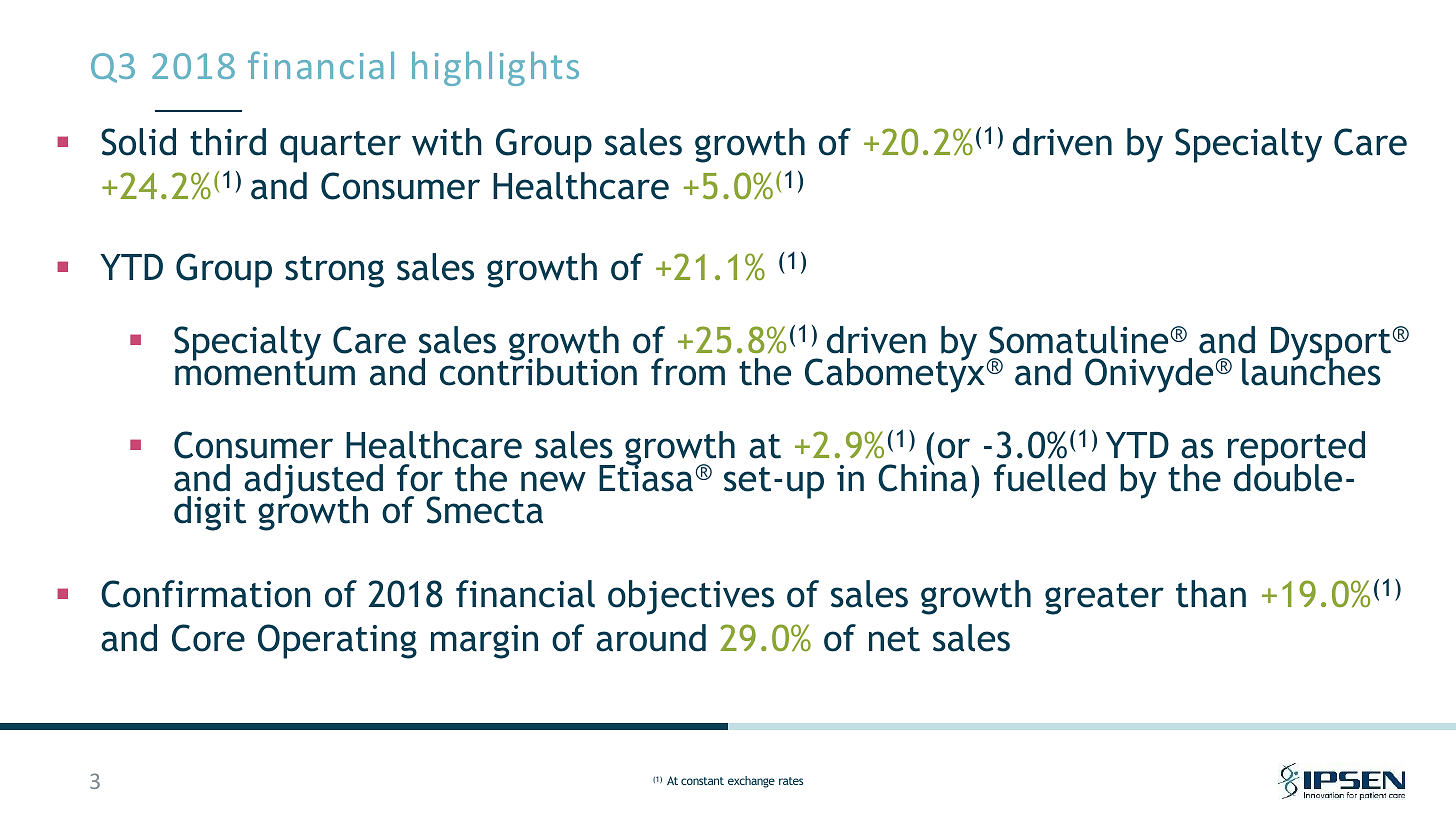 Image resolution: width=1456 pixels, height=819 pixels. I want to click on constant, so click(702, 781).
